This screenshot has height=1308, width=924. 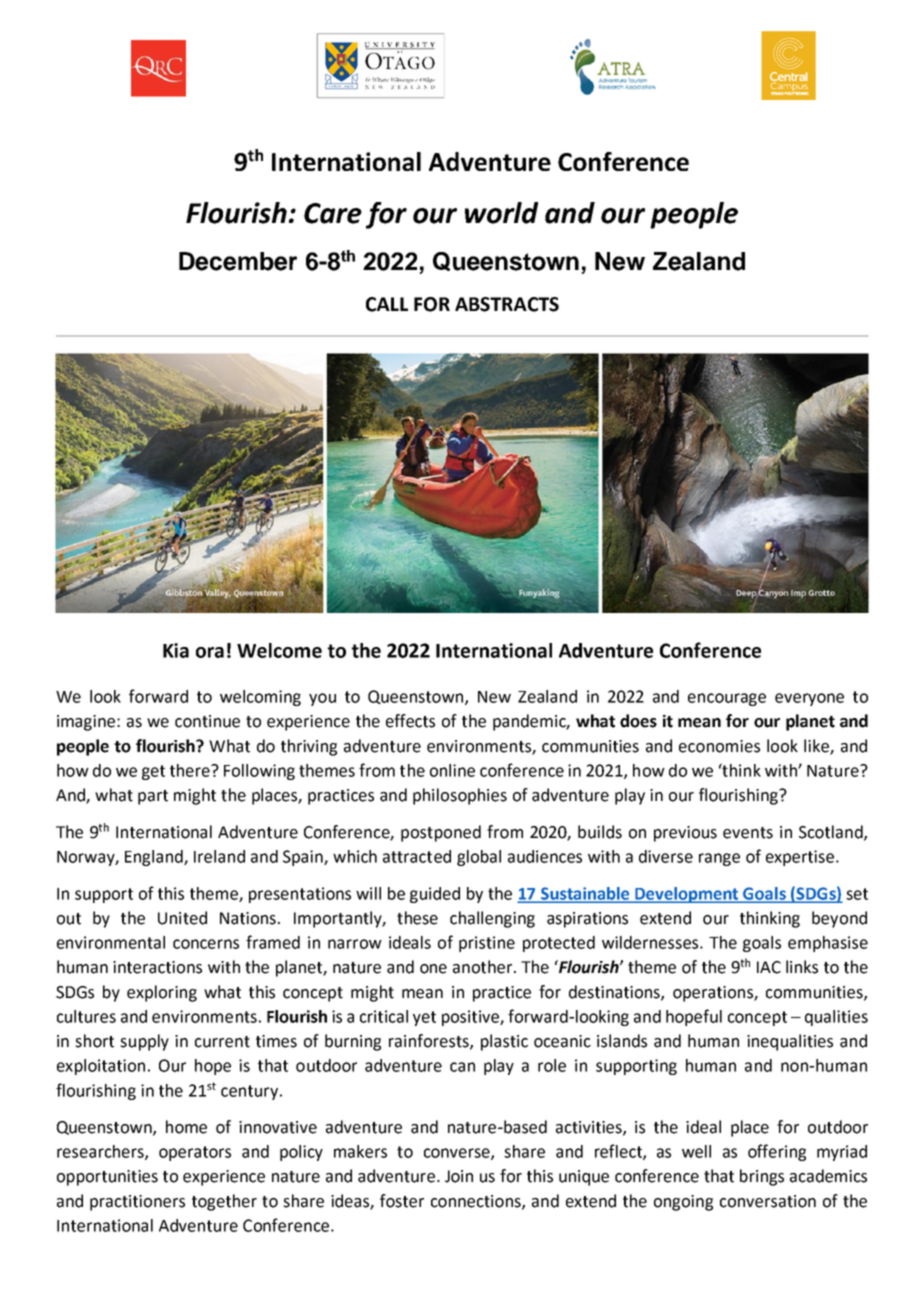 I want to click on world, so click(x=501, y=213).
